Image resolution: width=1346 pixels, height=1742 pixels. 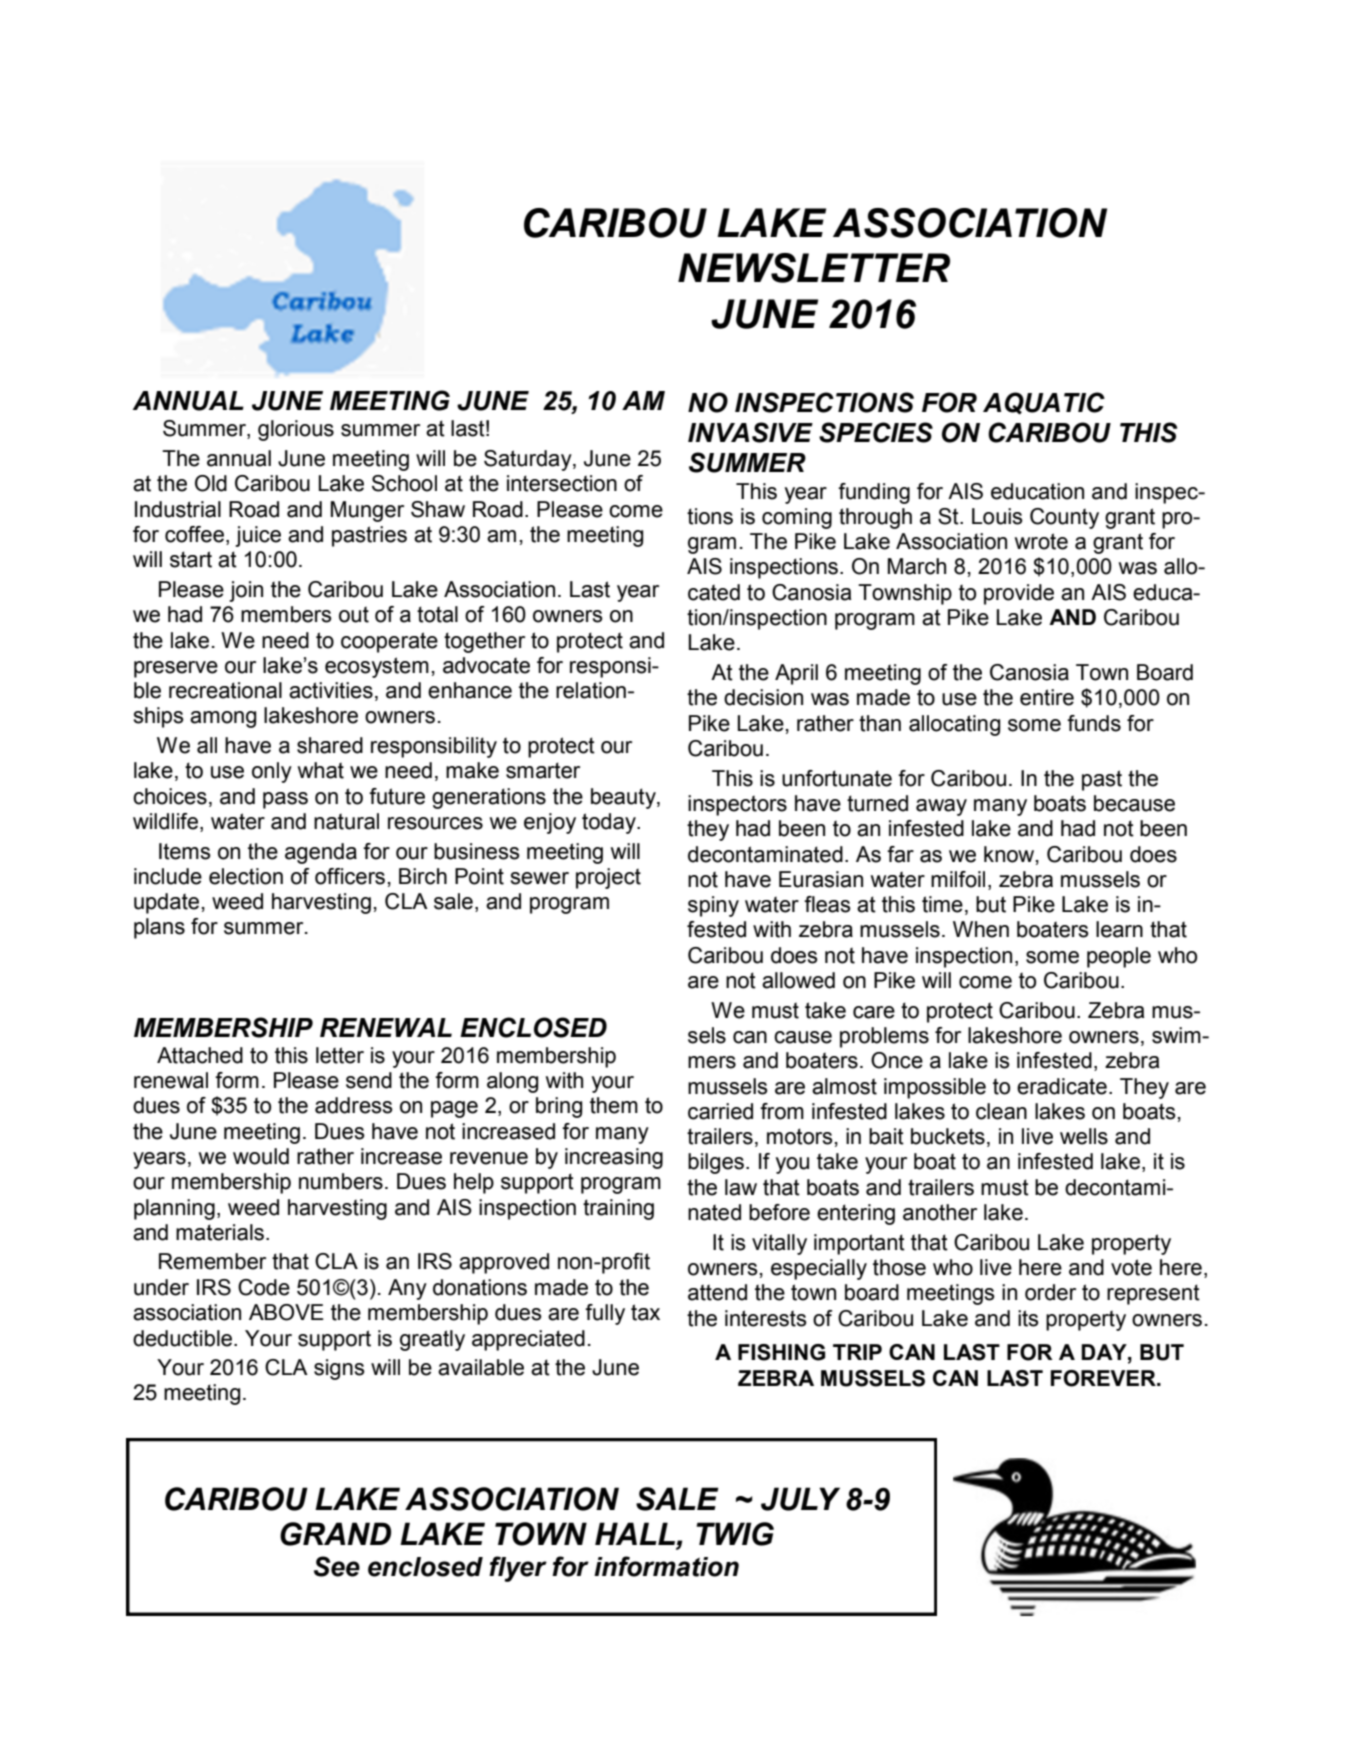 I want to click on AQUATIC, so click(x=1044, y=403).
